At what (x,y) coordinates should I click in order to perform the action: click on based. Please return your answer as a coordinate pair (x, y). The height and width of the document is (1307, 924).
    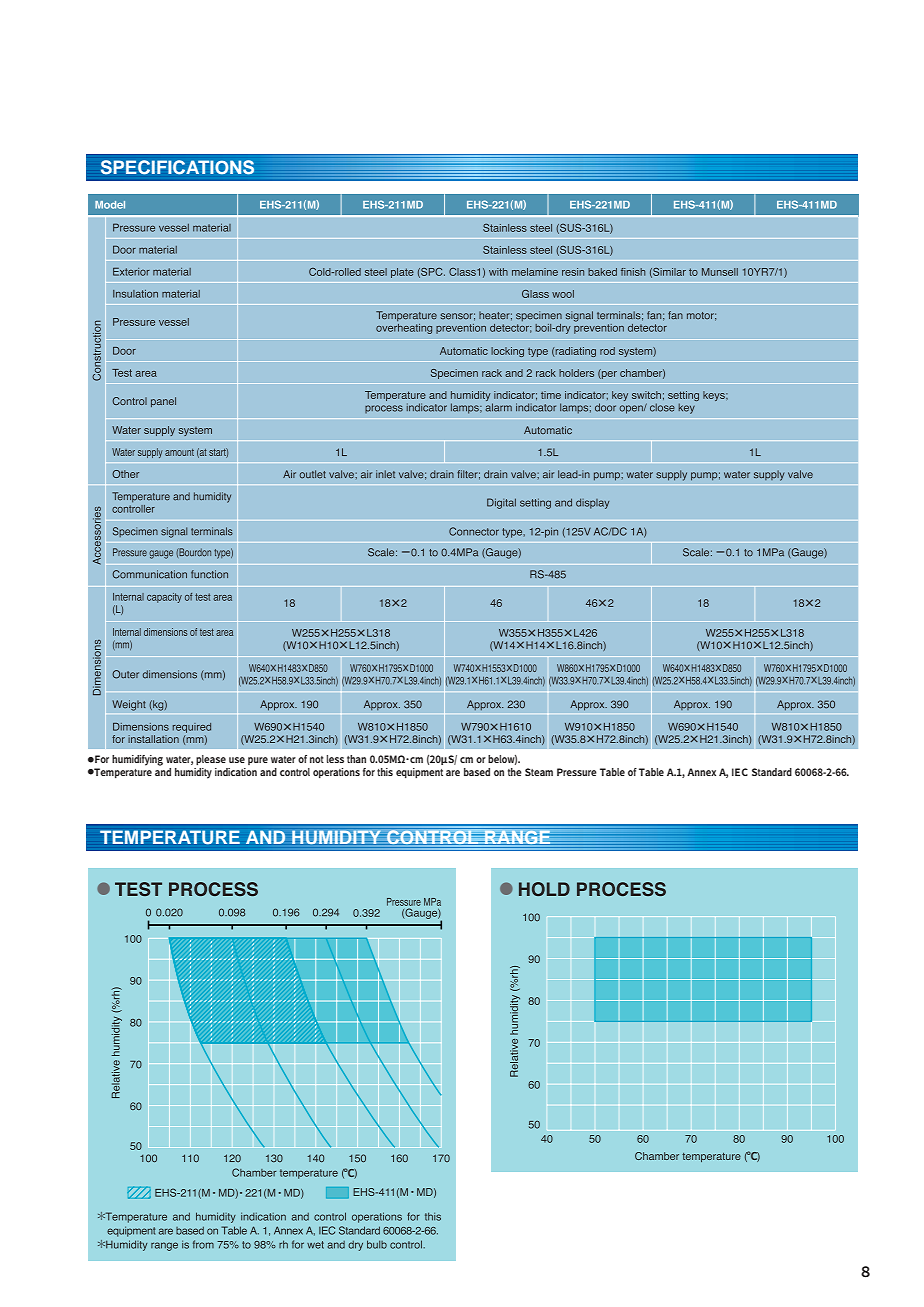
    Looking at the image, I should click on (477, 772).
